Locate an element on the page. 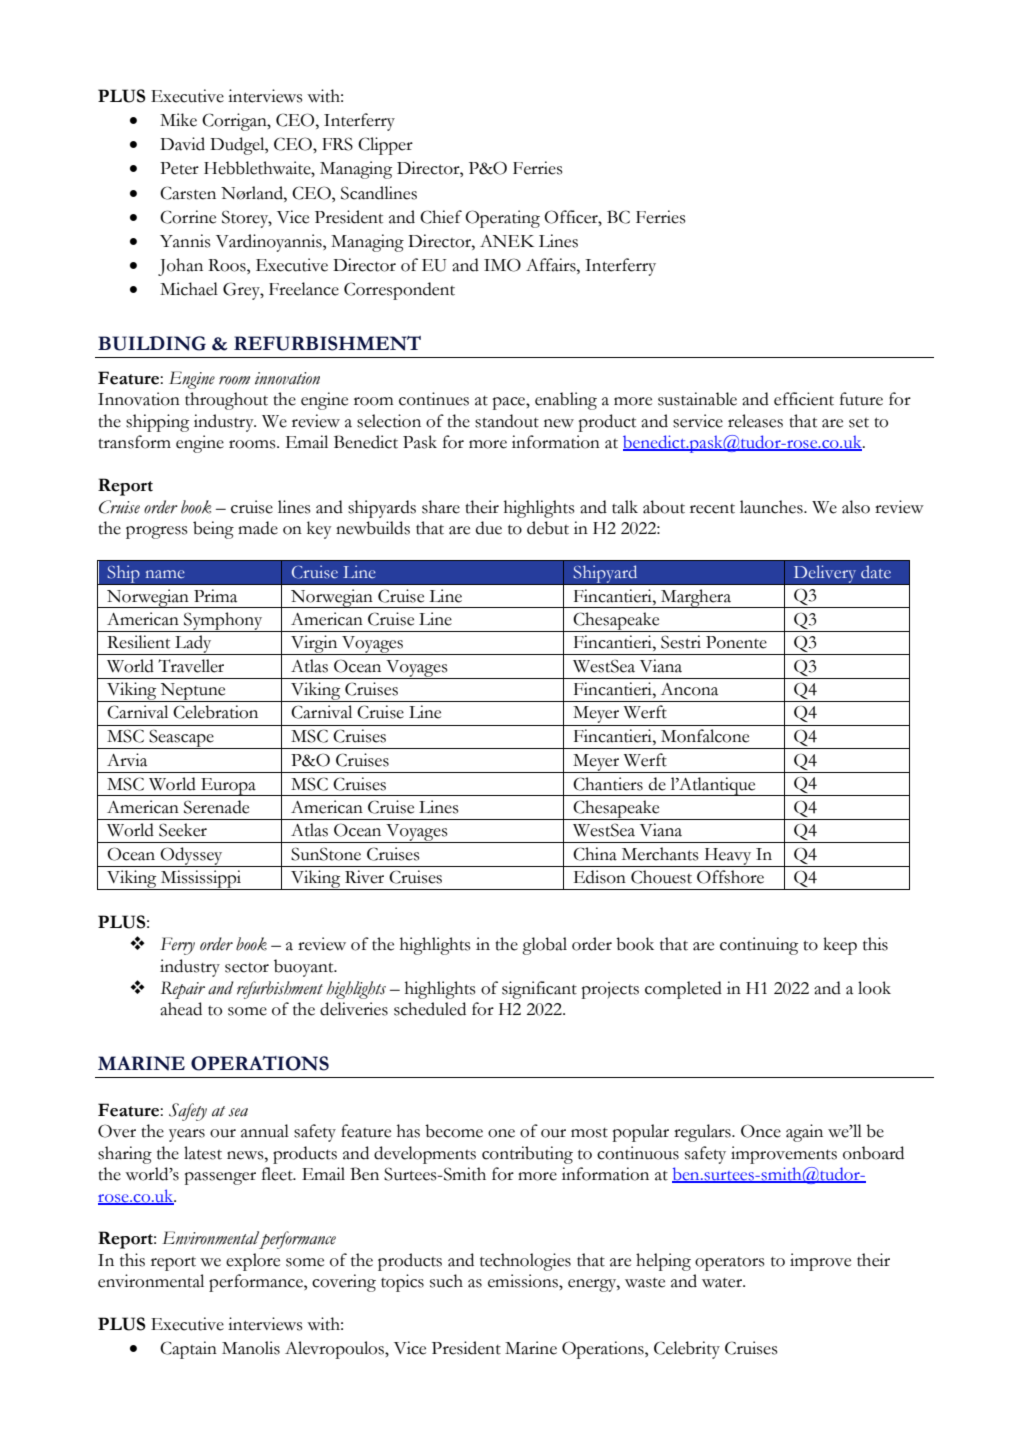 This page has height=1455, width=1029. global is located at coordinates (544, 946).
